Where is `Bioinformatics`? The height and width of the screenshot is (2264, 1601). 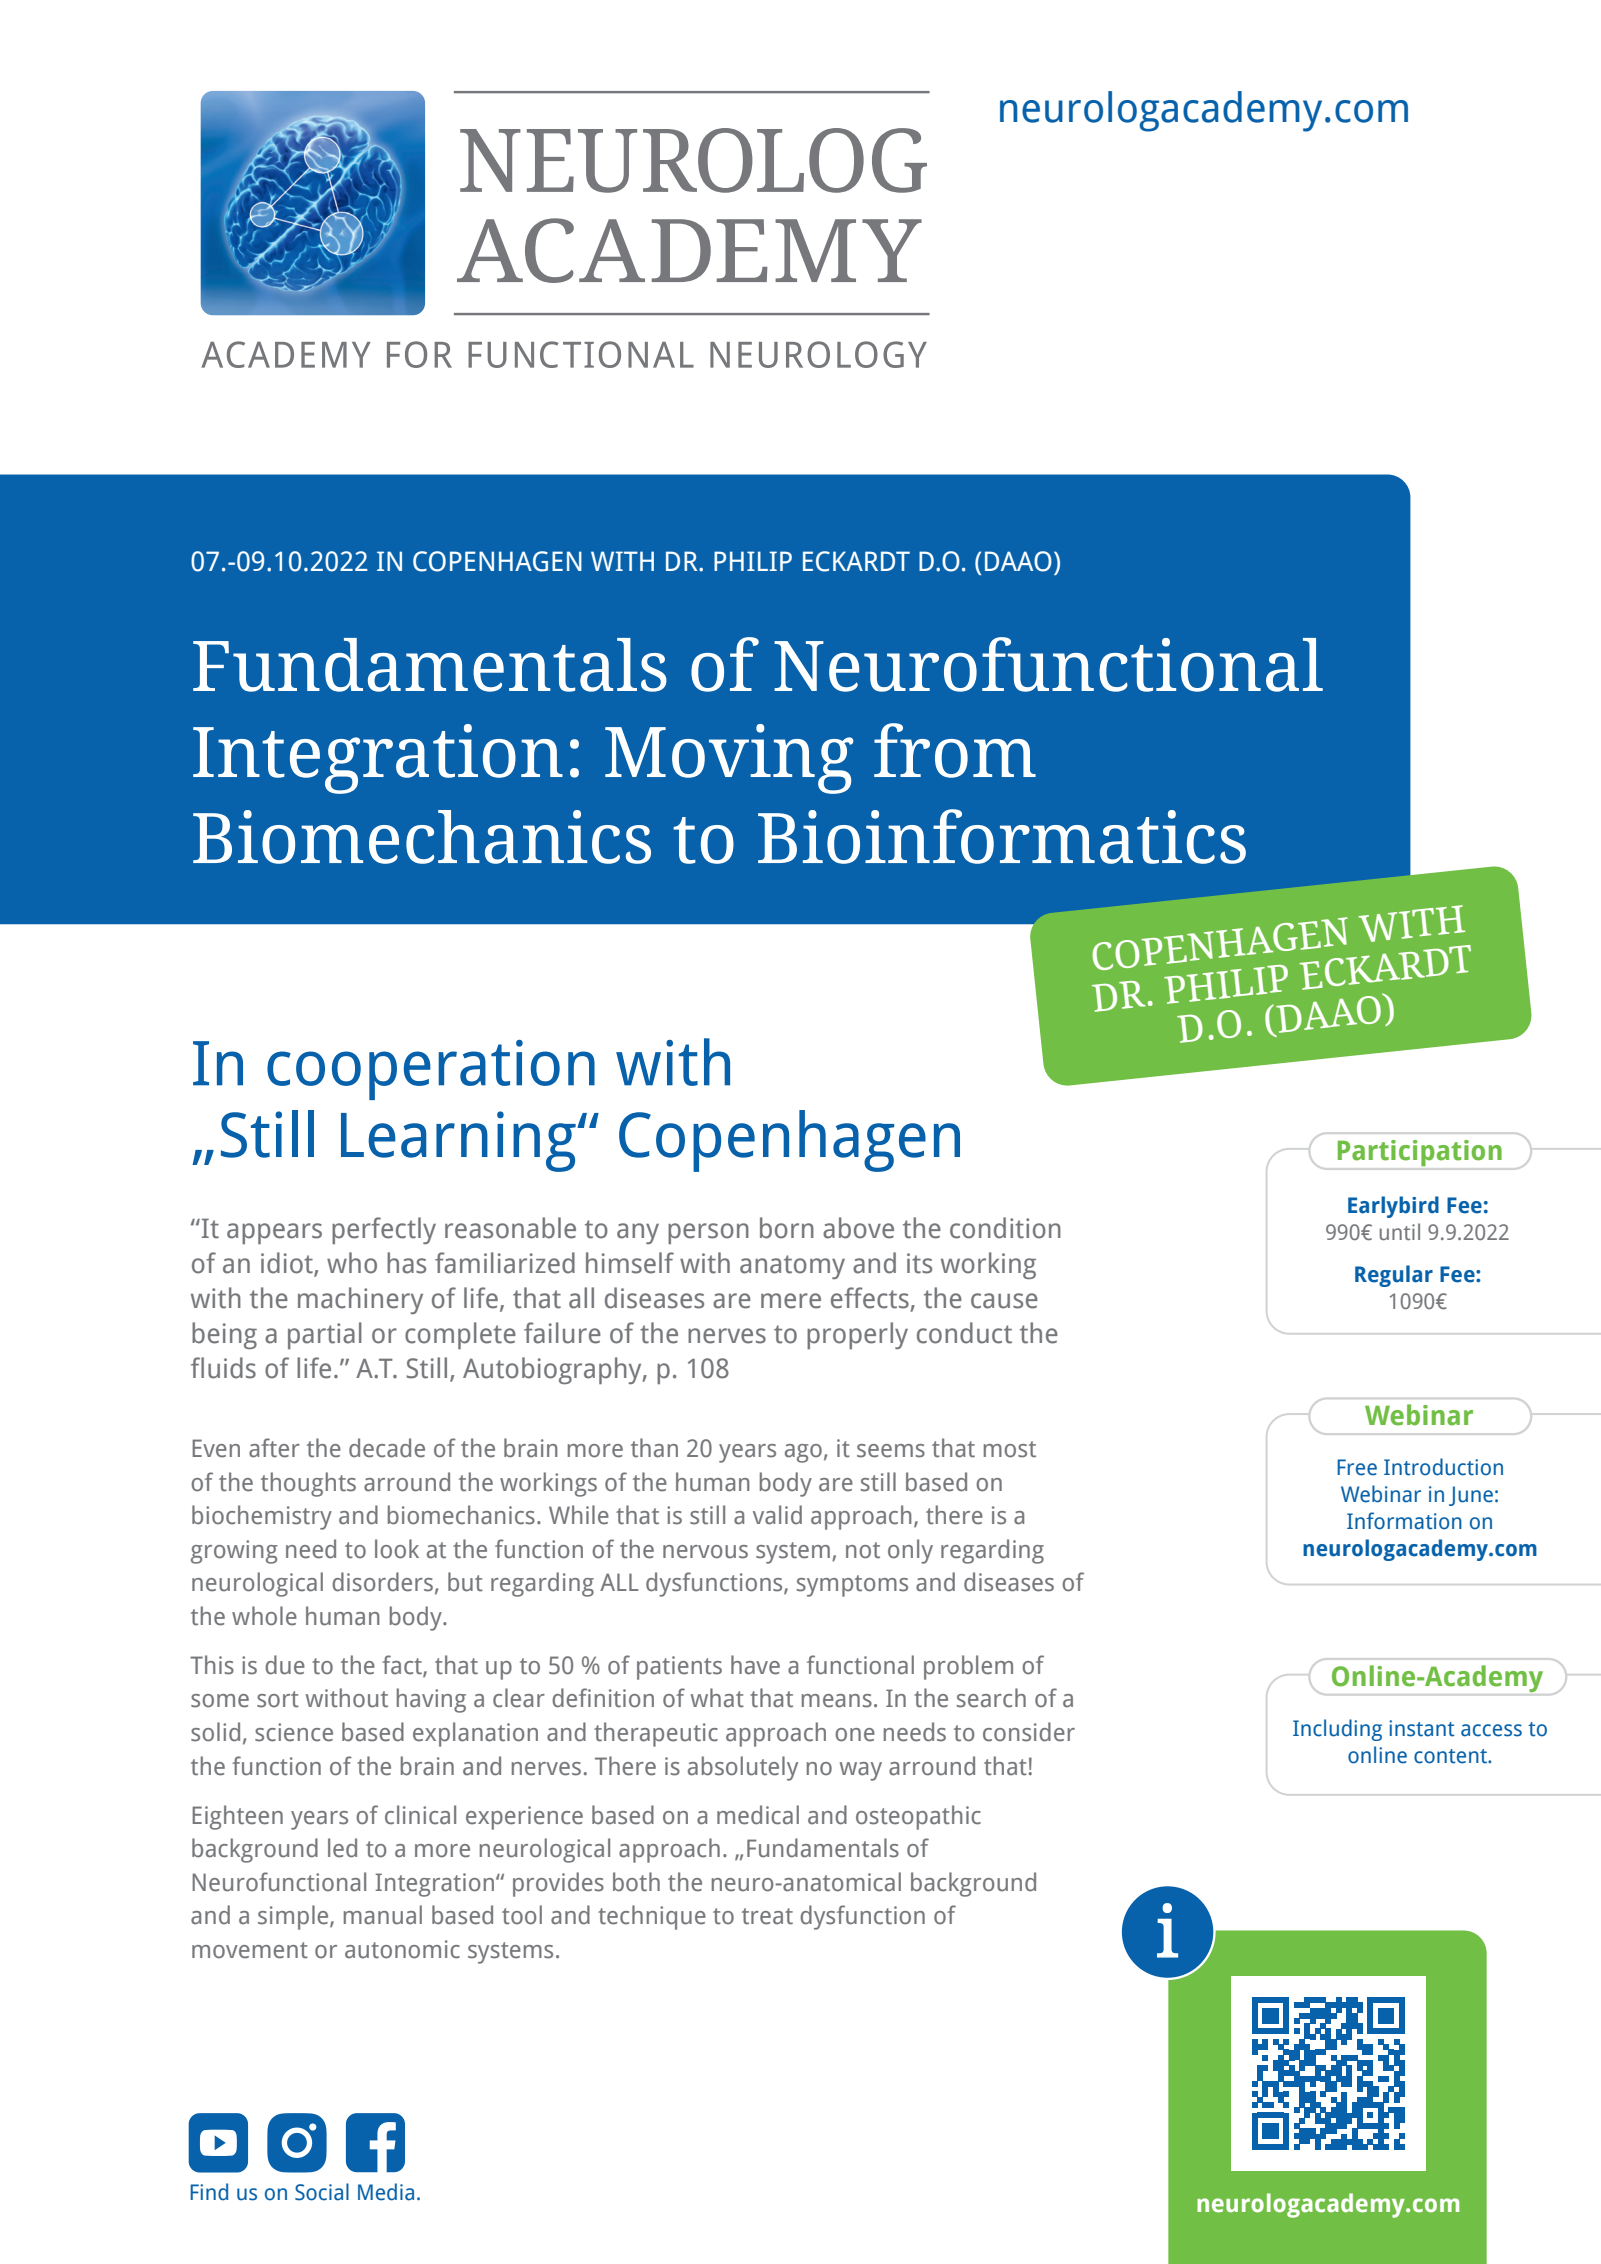 Bioinformatics is located at coordinates (1002, 836).
